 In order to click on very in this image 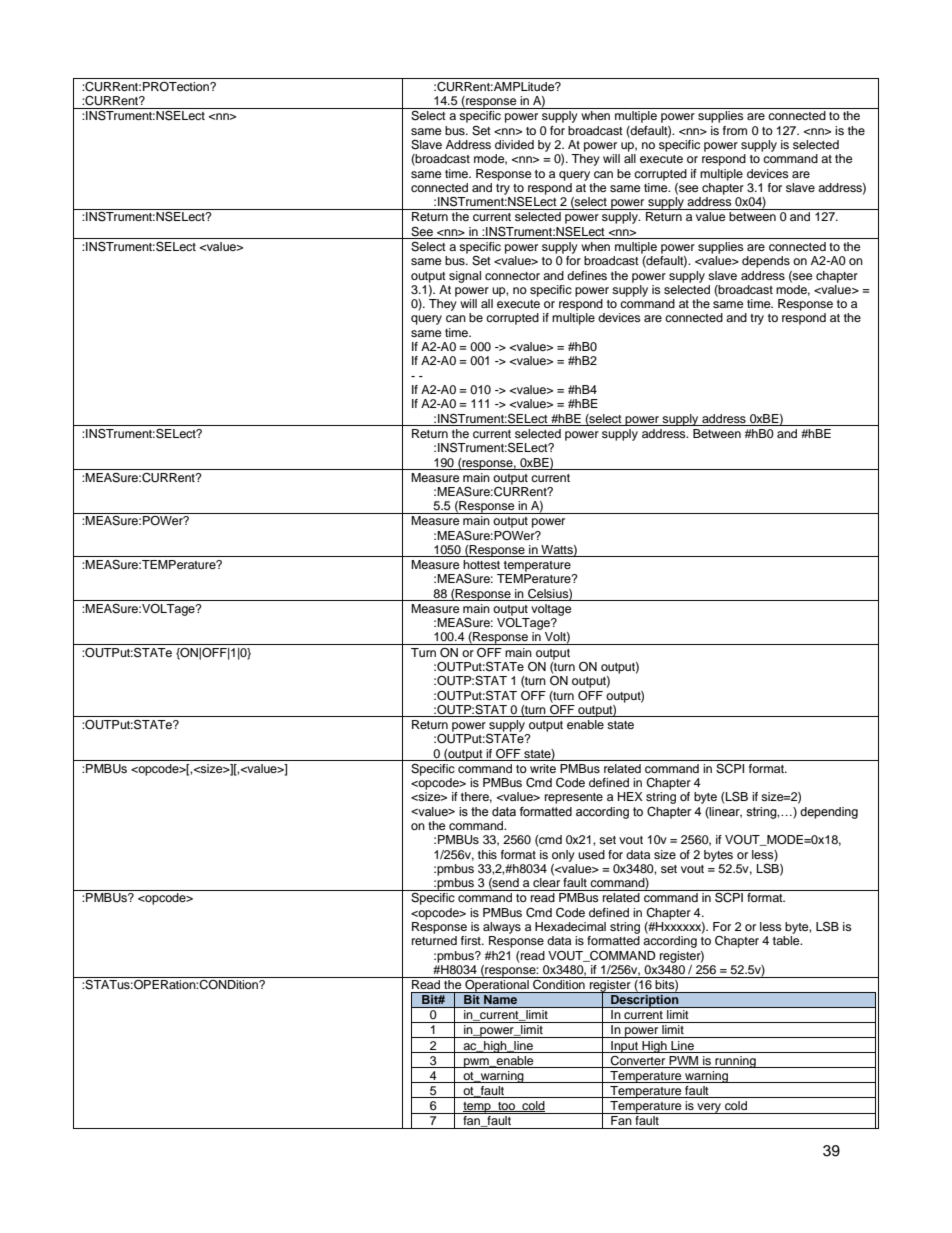, I will do `click(709, 1108)`.
